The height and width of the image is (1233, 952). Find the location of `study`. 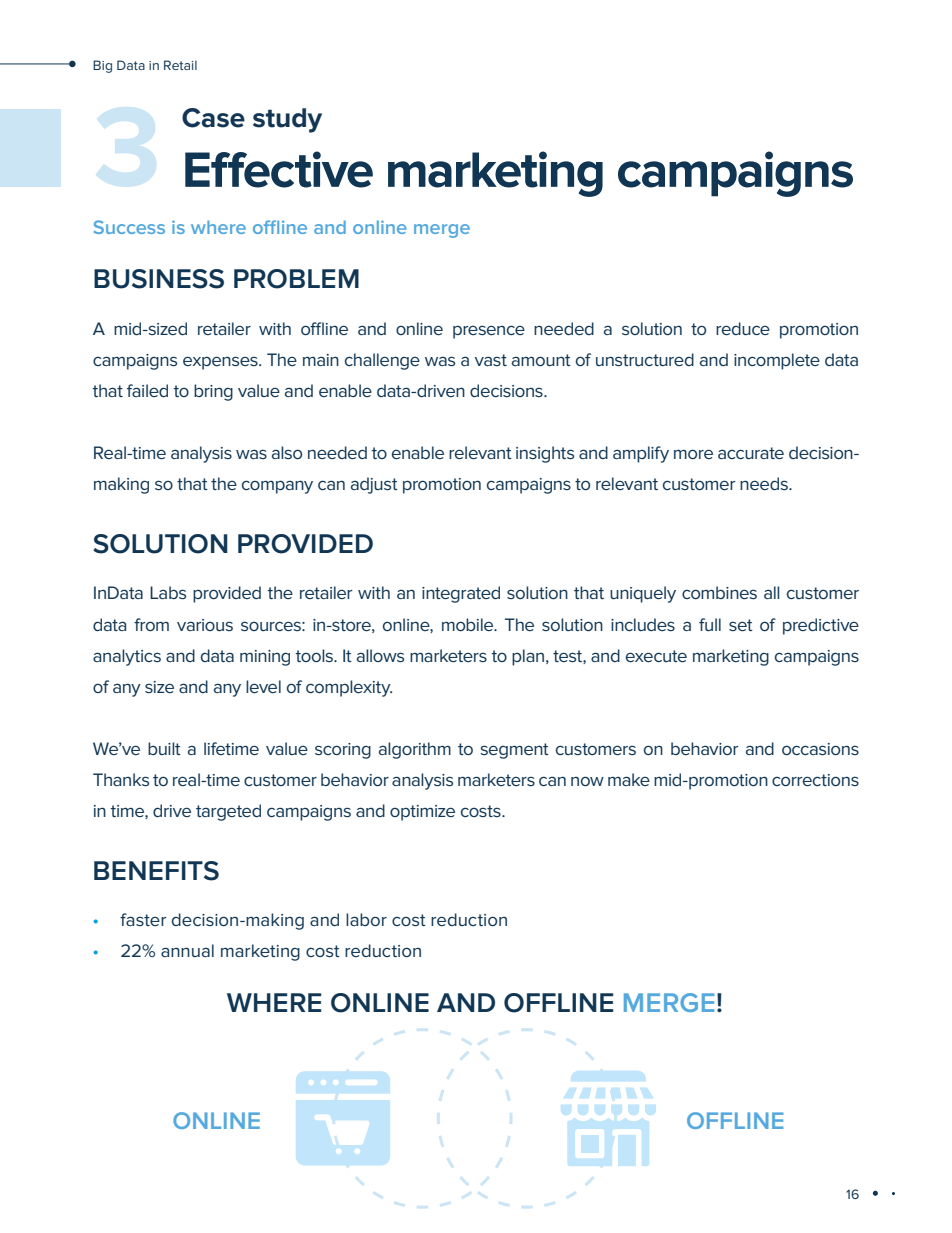

study is located at coordinates (287, 120).
